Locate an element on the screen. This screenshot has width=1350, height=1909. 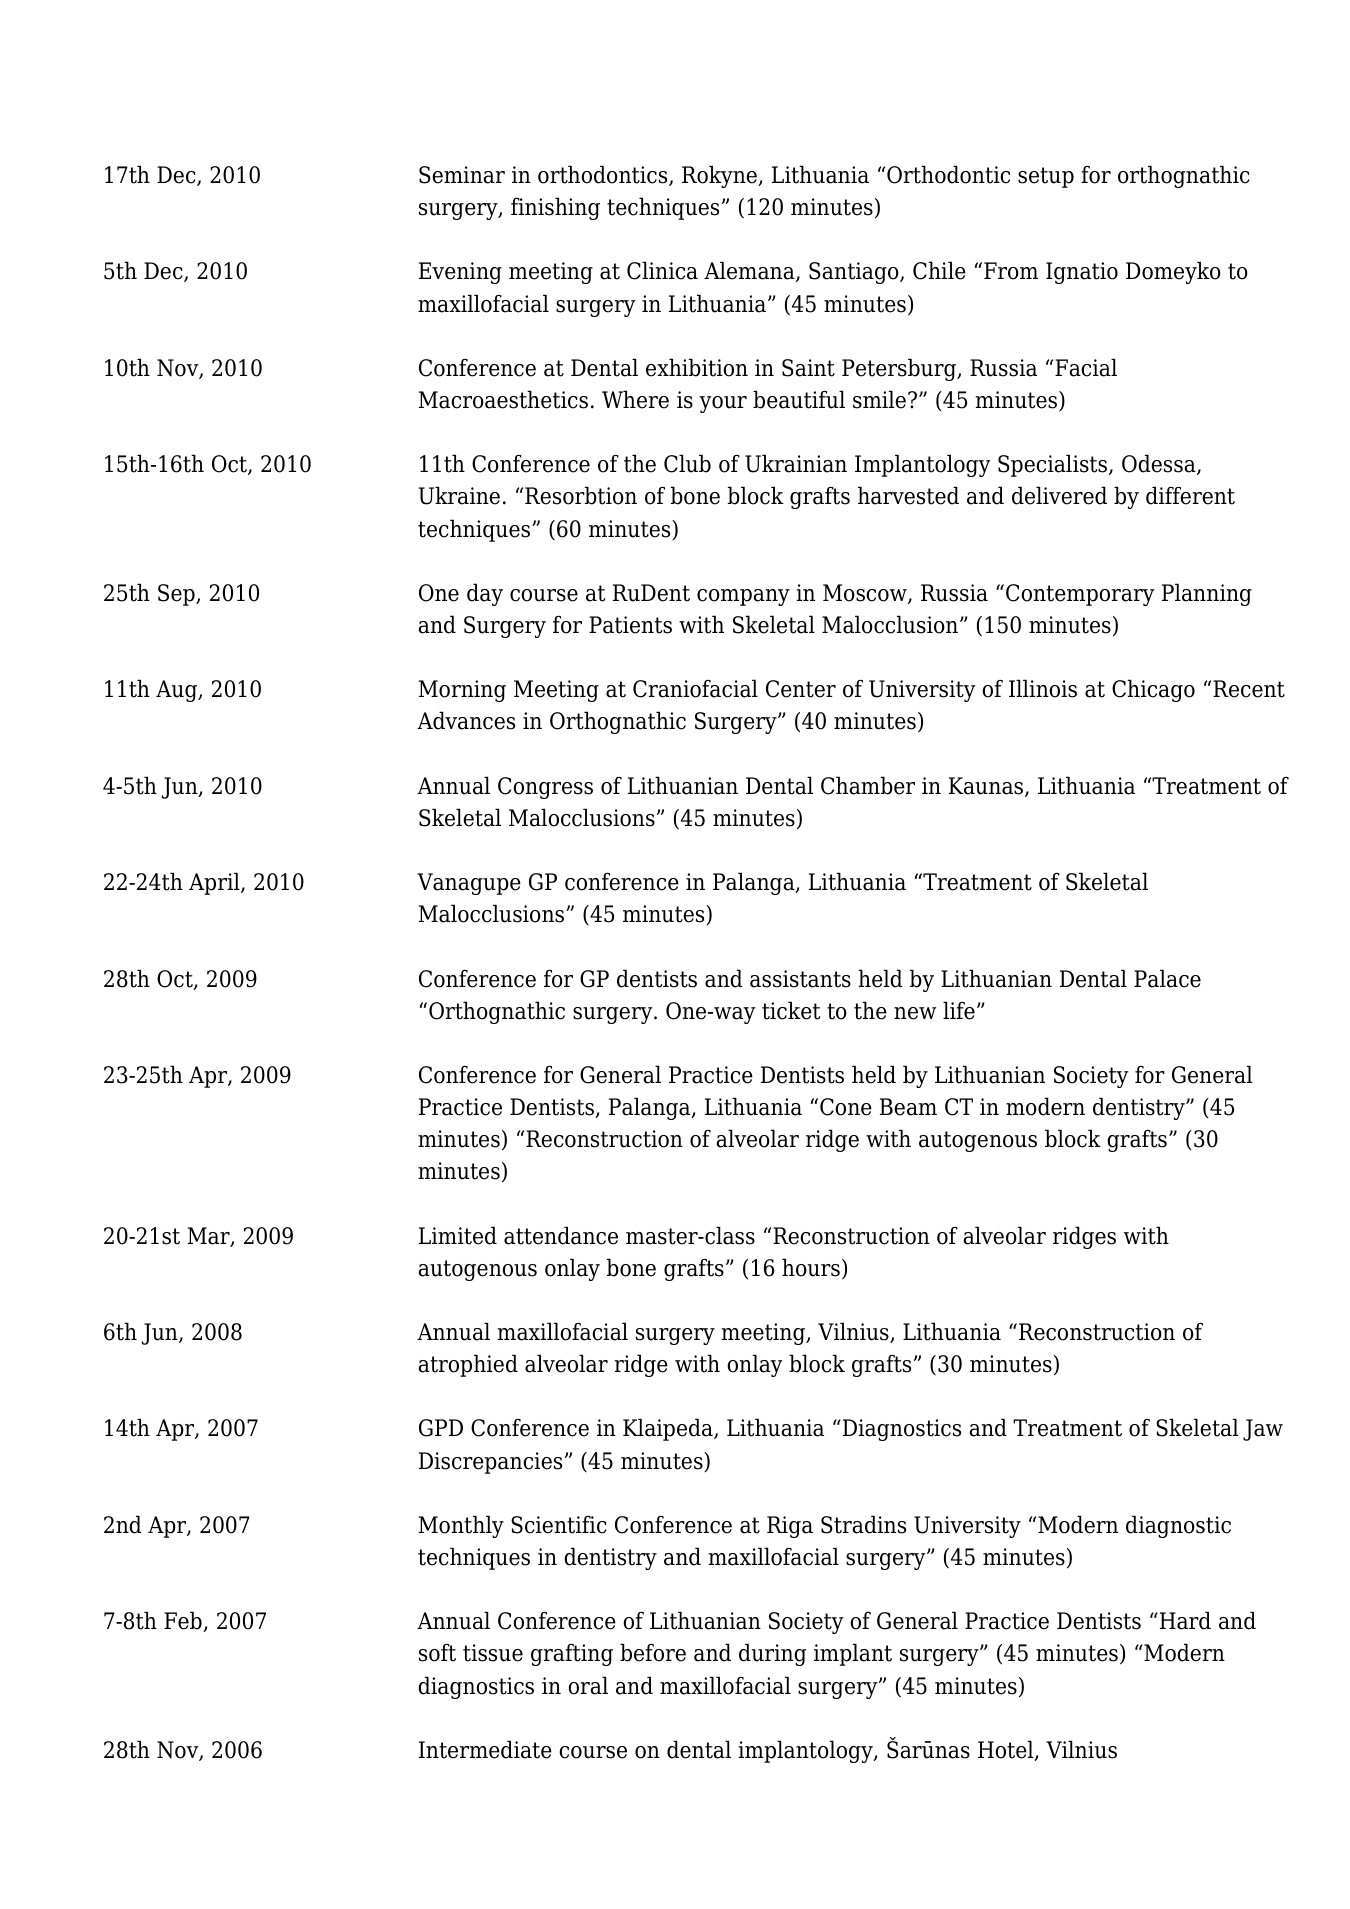
Hard is located at coordinates (1184, 1620).
